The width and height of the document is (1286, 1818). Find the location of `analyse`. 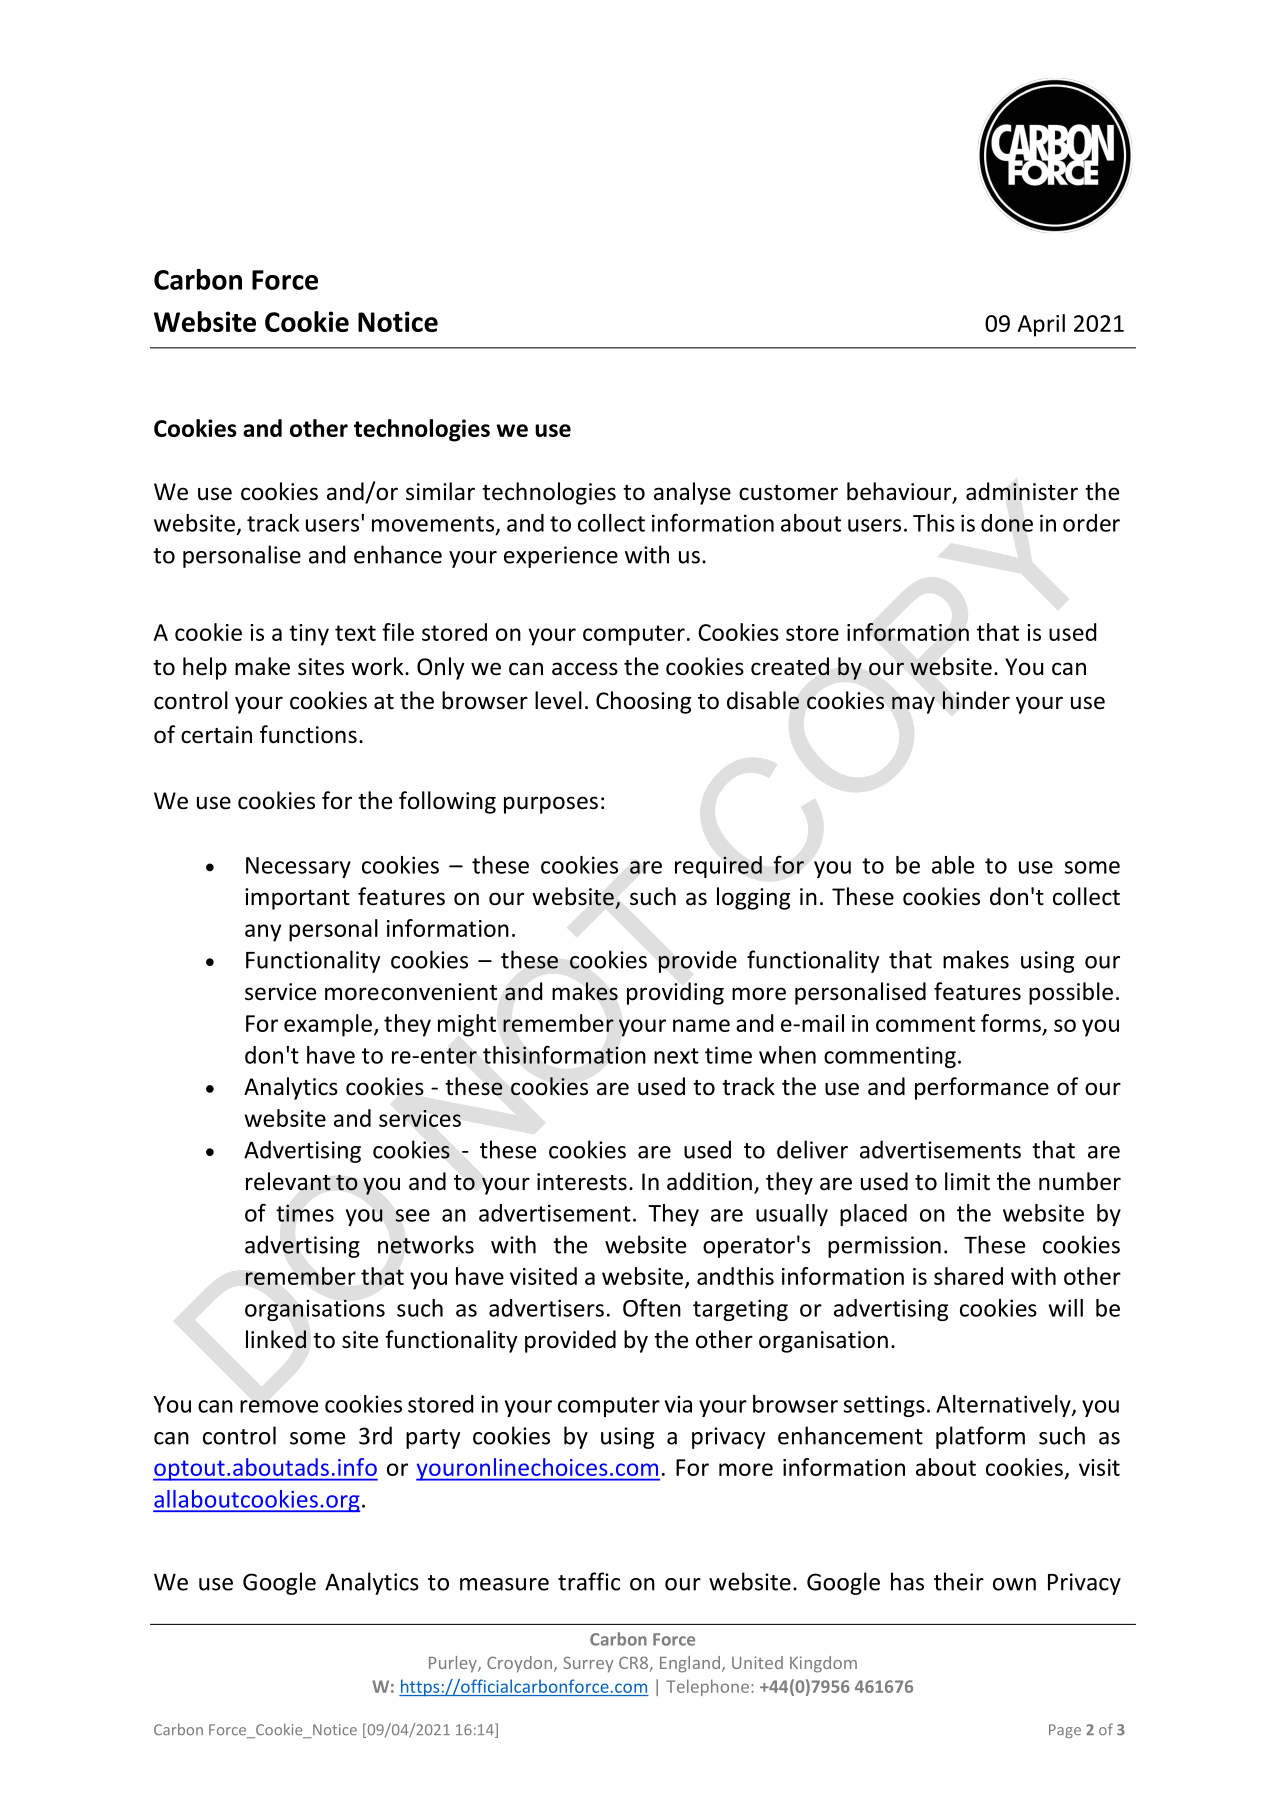

analyse is located at coordinates (692, 493).
